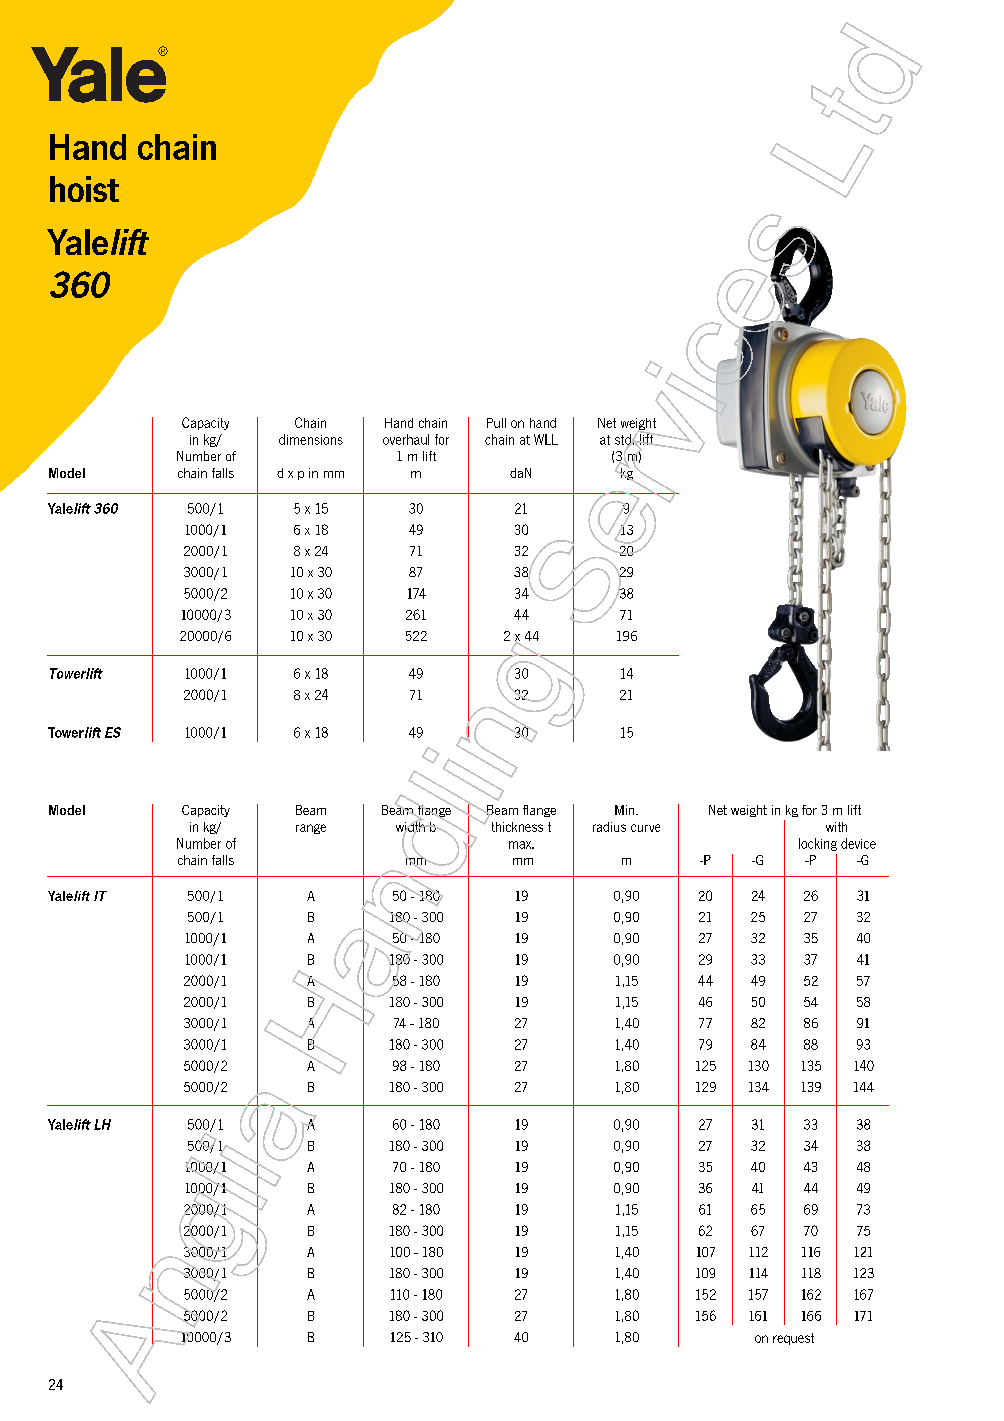 Image resolution: width=1004 pixels, height=1421 pixels. I want to click on WLL, so click(546, 439).
